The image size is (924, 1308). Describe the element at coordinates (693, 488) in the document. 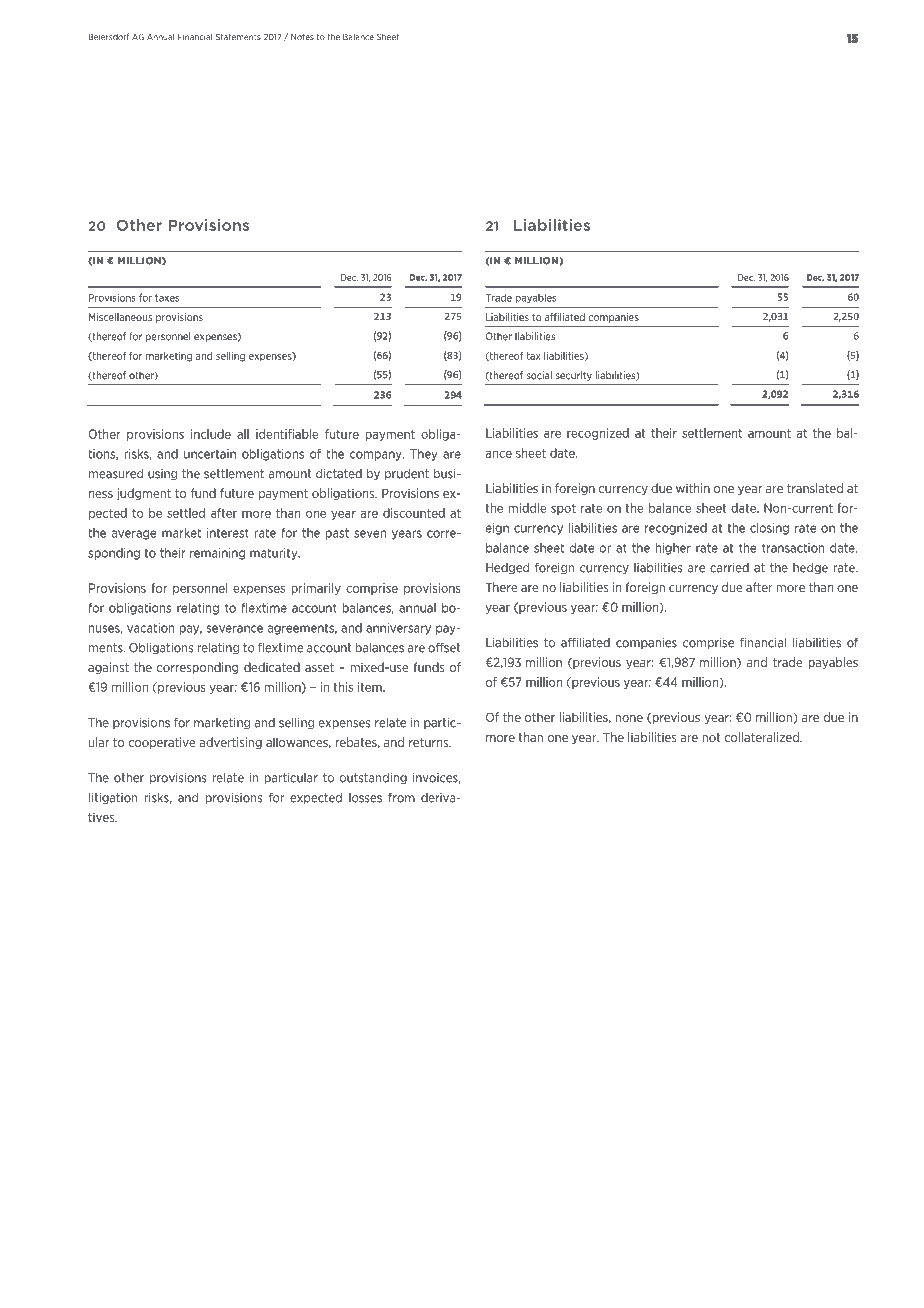

I see `within` at that location.
